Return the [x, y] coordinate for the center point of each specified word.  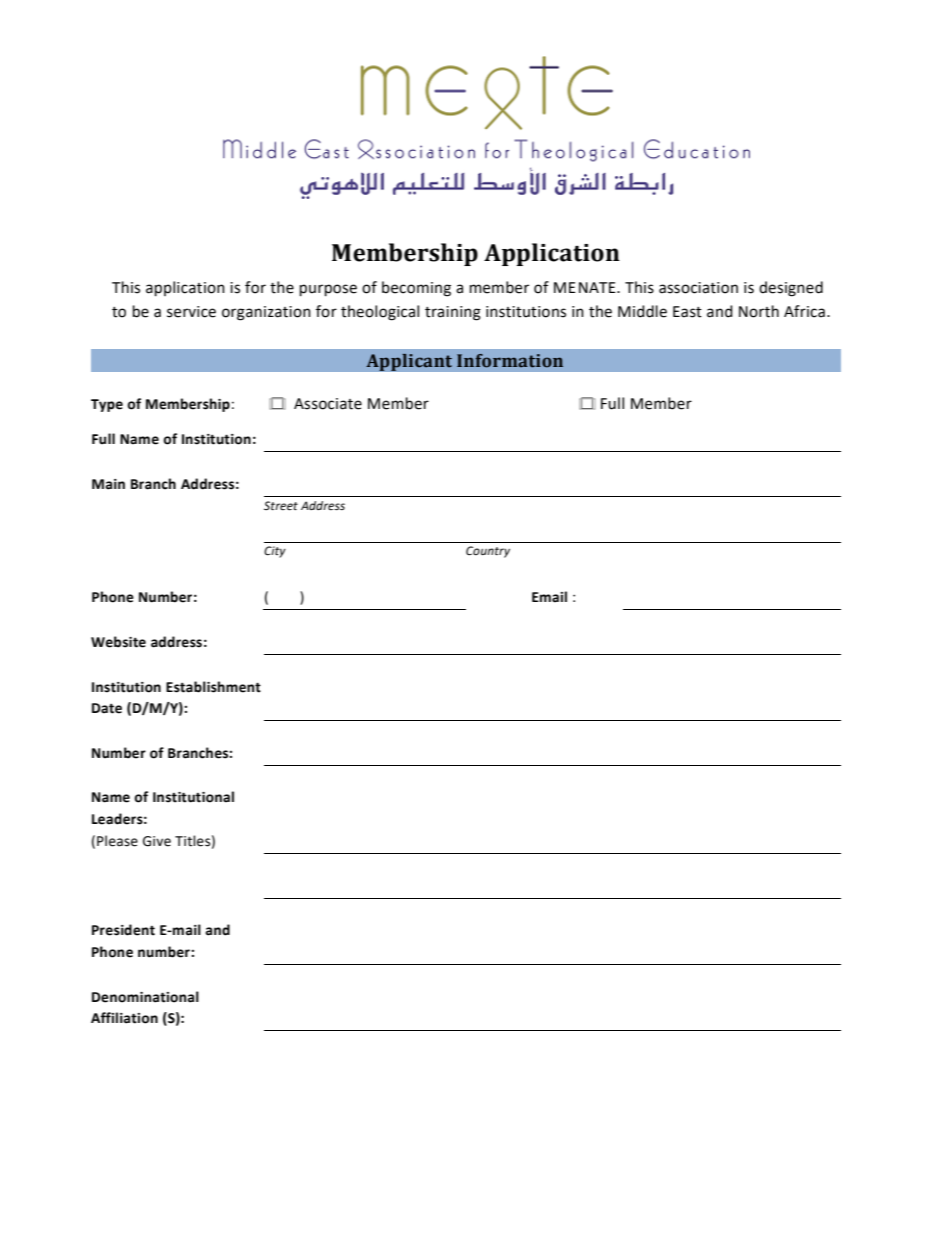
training [453, 313]
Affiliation [124, 1018]
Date [107, 708]
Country [488, 552]
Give [157, 841]
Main [108, 484]
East [687, 312]
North [759, 311]
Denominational [145, 997]
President [123, 930]
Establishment [213, 687]
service [191, 312]
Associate [328, 404]
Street [281, 506]
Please [117, 841]
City [275, 552]
